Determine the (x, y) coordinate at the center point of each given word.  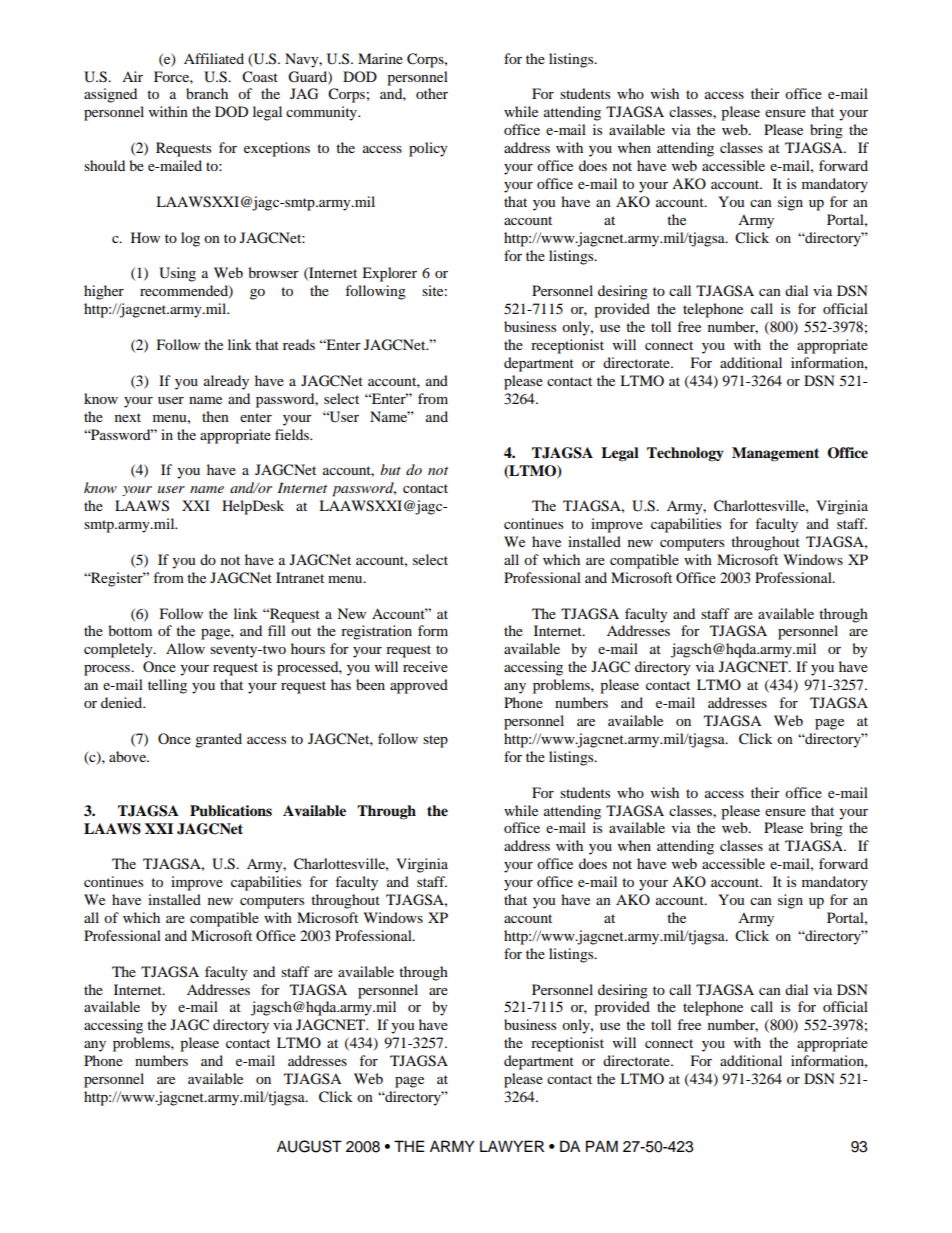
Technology (685, 454)
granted (218, 740)
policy (428, 149)
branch (207, 93)
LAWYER (512, 1146)
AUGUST (309, 1146)
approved (419, 686)
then (215, 416)
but (390, 469)
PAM (602, 1146)
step (435, 741)
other (432, 93)
